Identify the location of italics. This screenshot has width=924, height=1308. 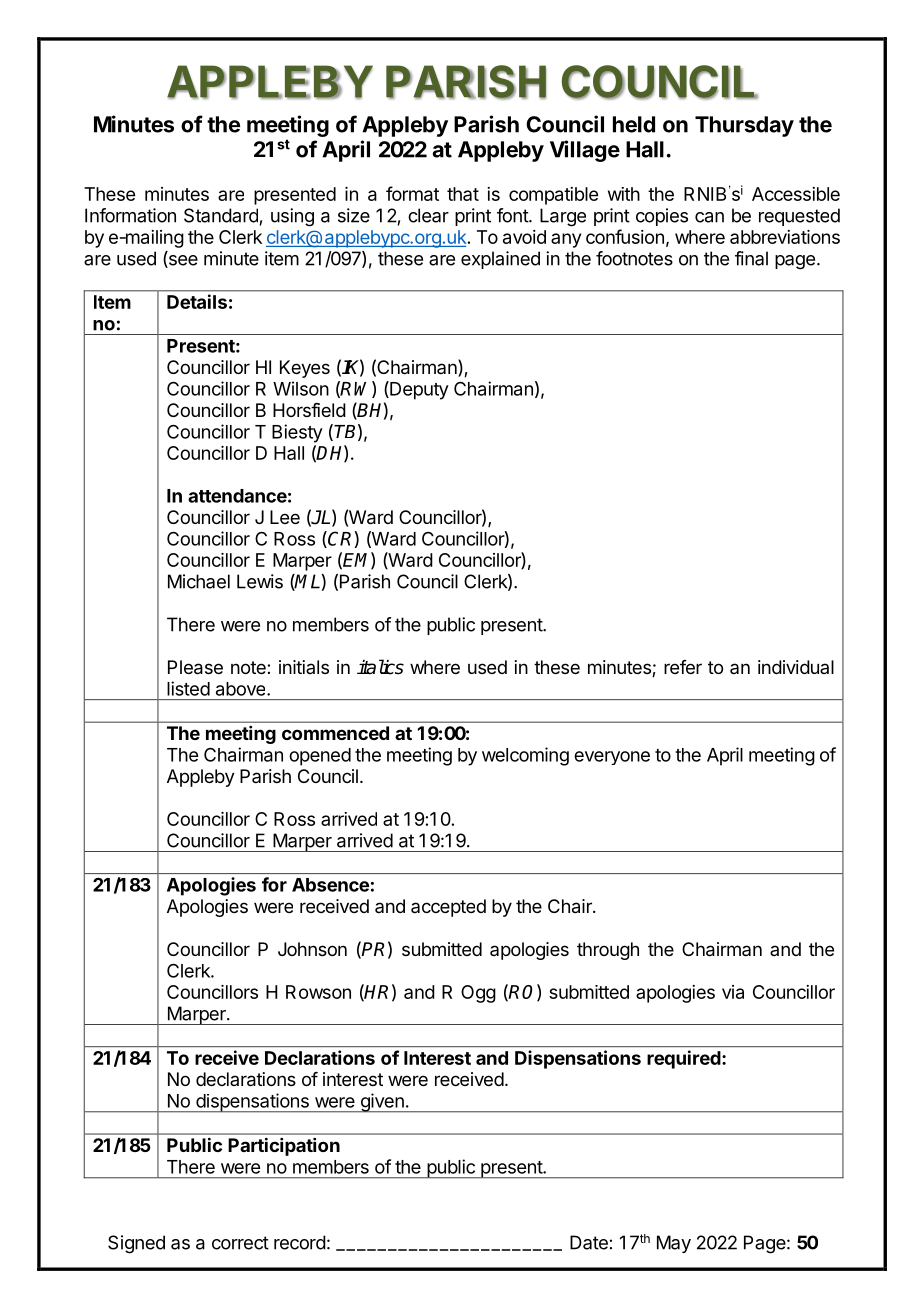
(380, 667).
